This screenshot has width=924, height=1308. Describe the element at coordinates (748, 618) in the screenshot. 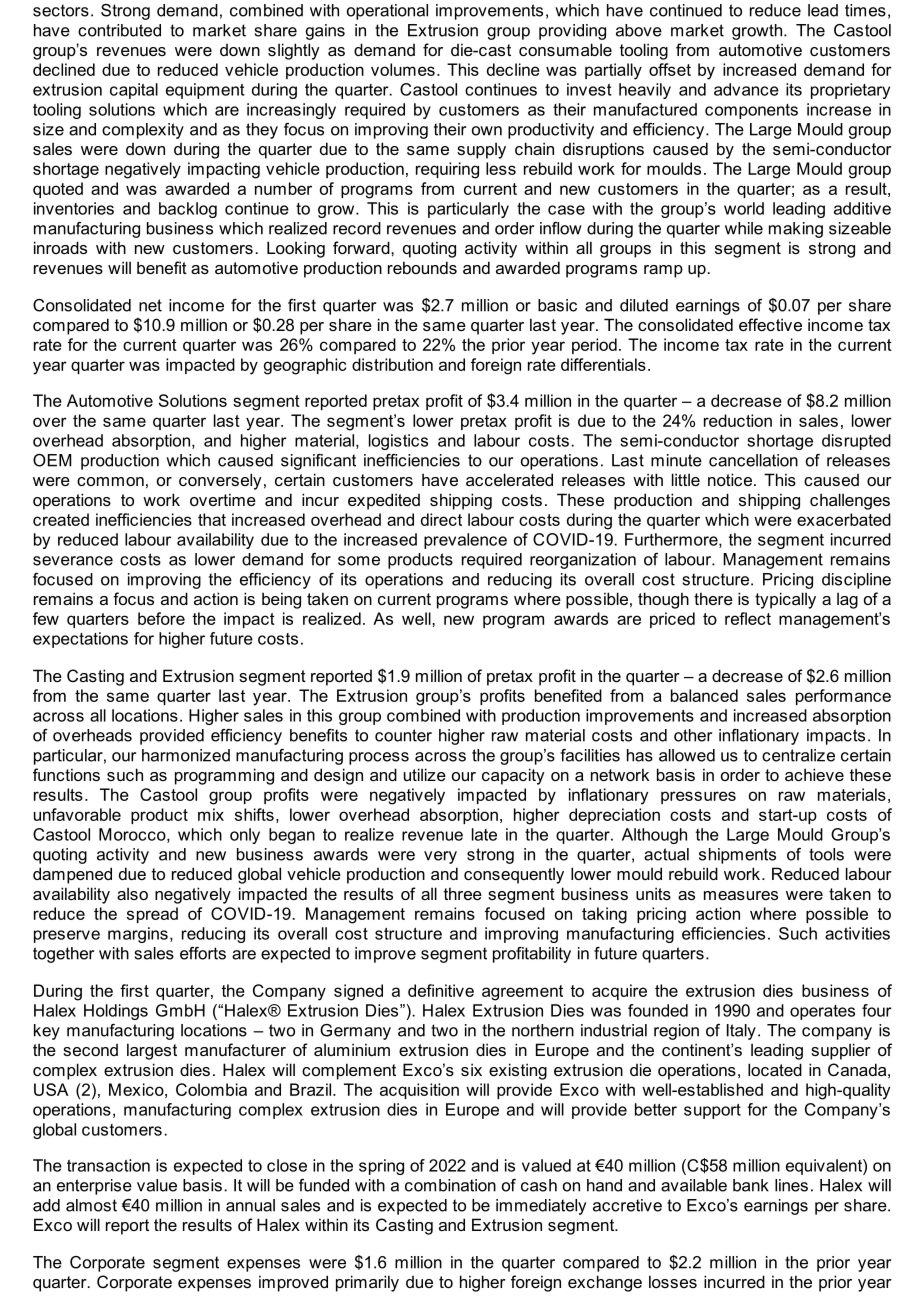

I see `reflect` at that location.
